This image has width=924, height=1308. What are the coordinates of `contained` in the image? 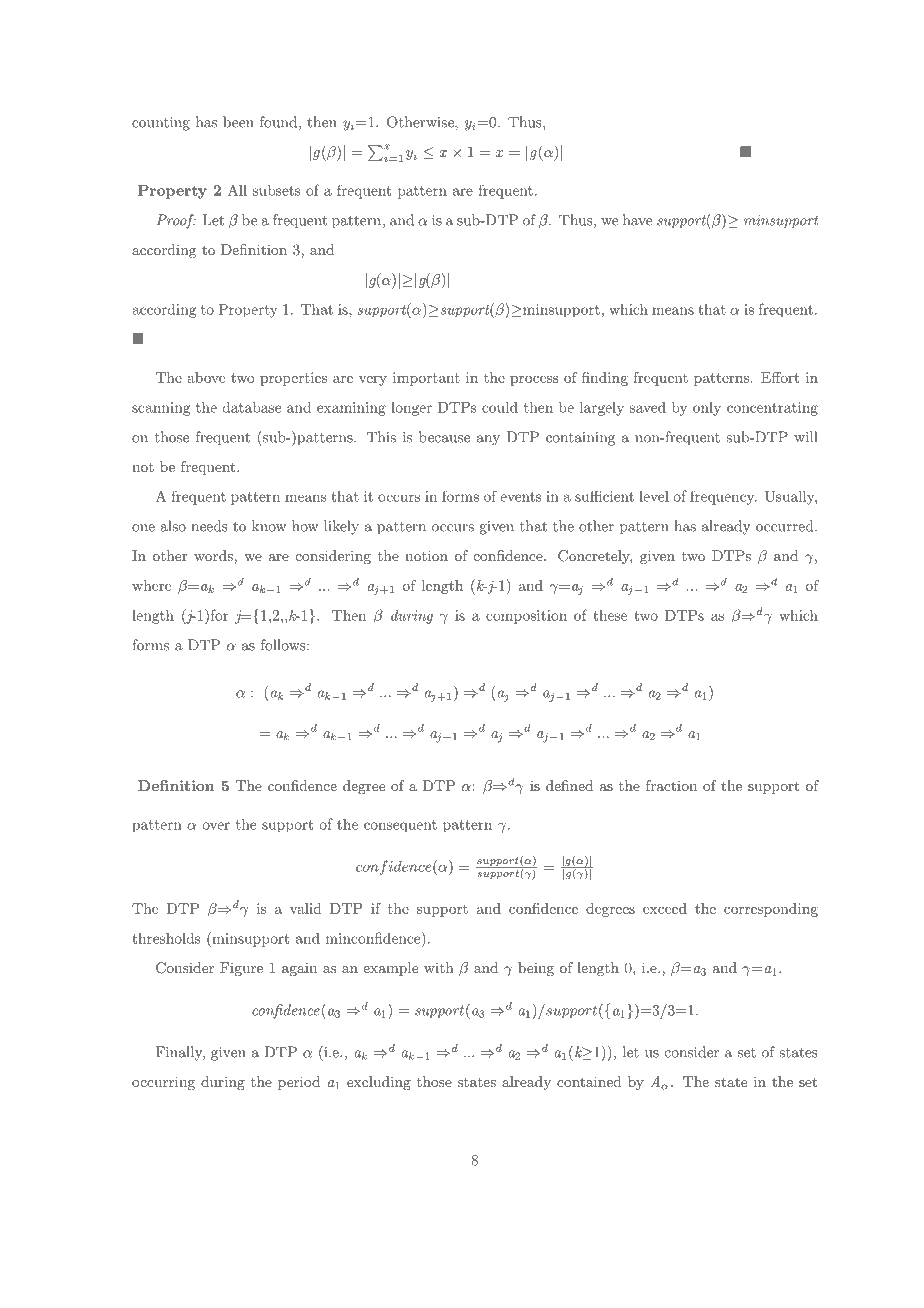 It's located at (589, 1081).
